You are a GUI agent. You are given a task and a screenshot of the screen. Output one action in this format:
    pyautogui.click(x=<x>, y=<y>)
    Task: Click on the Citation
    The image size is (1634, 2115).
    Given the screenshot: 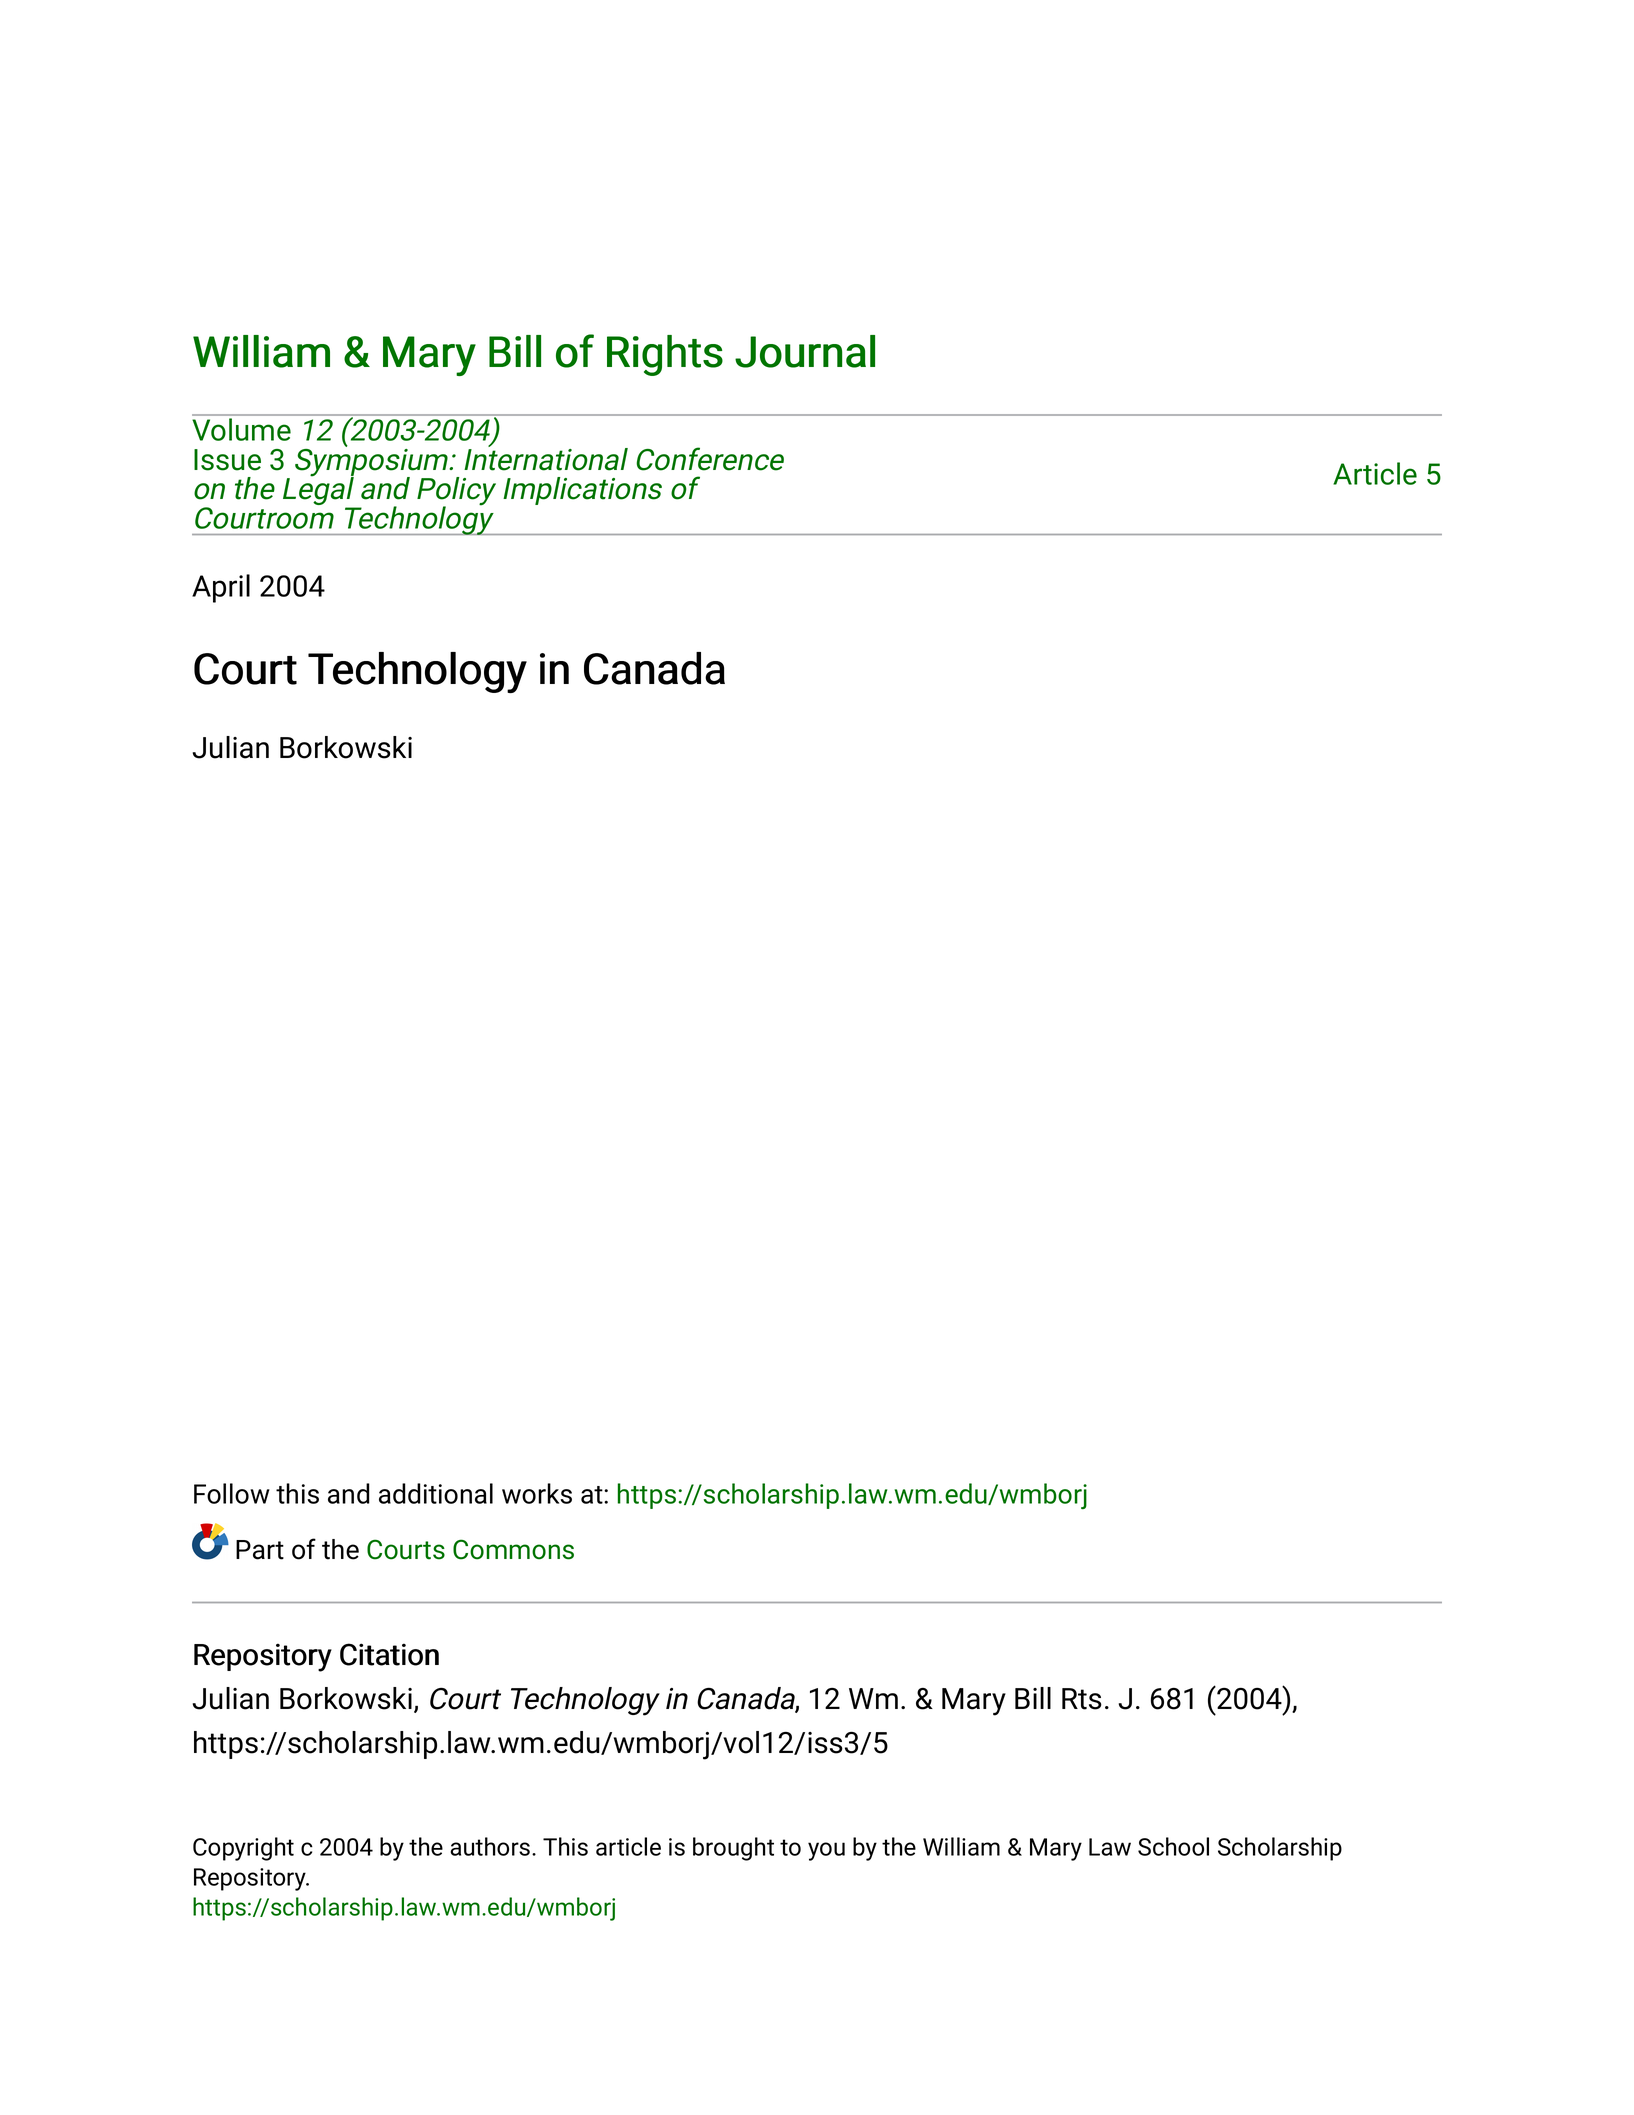 What is the action you would take?
    pyautogui.click(x=389, y=1654)
